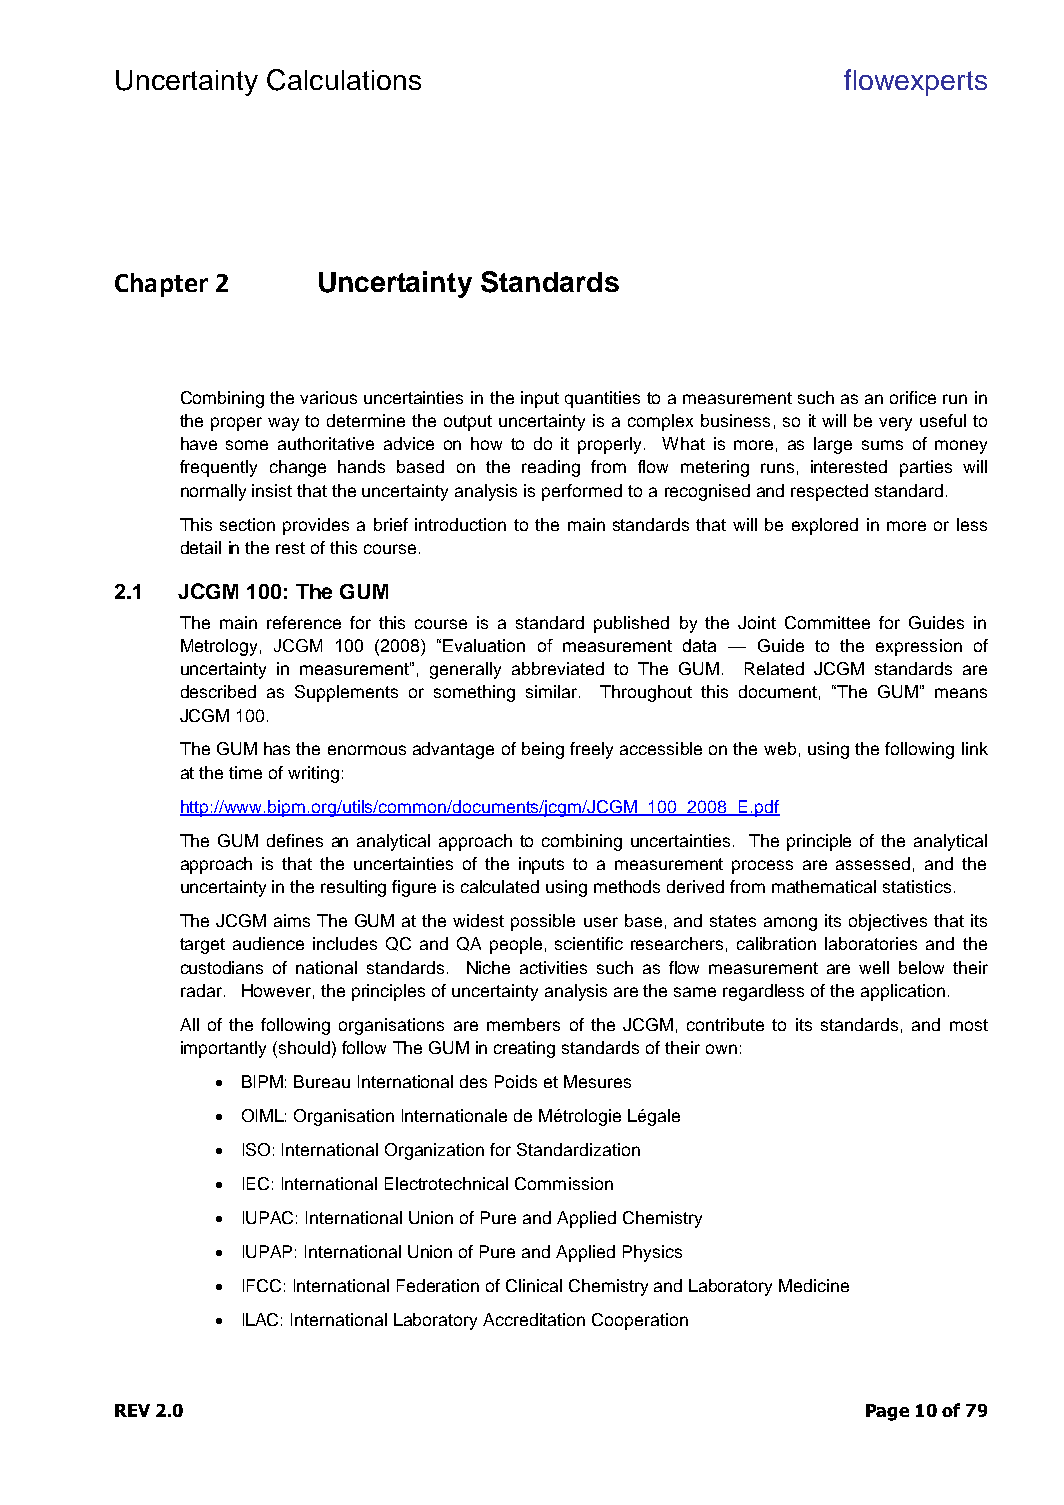 The height and width of the page is (1505, 1064). I want to click on orifice, so click(913, 397).
